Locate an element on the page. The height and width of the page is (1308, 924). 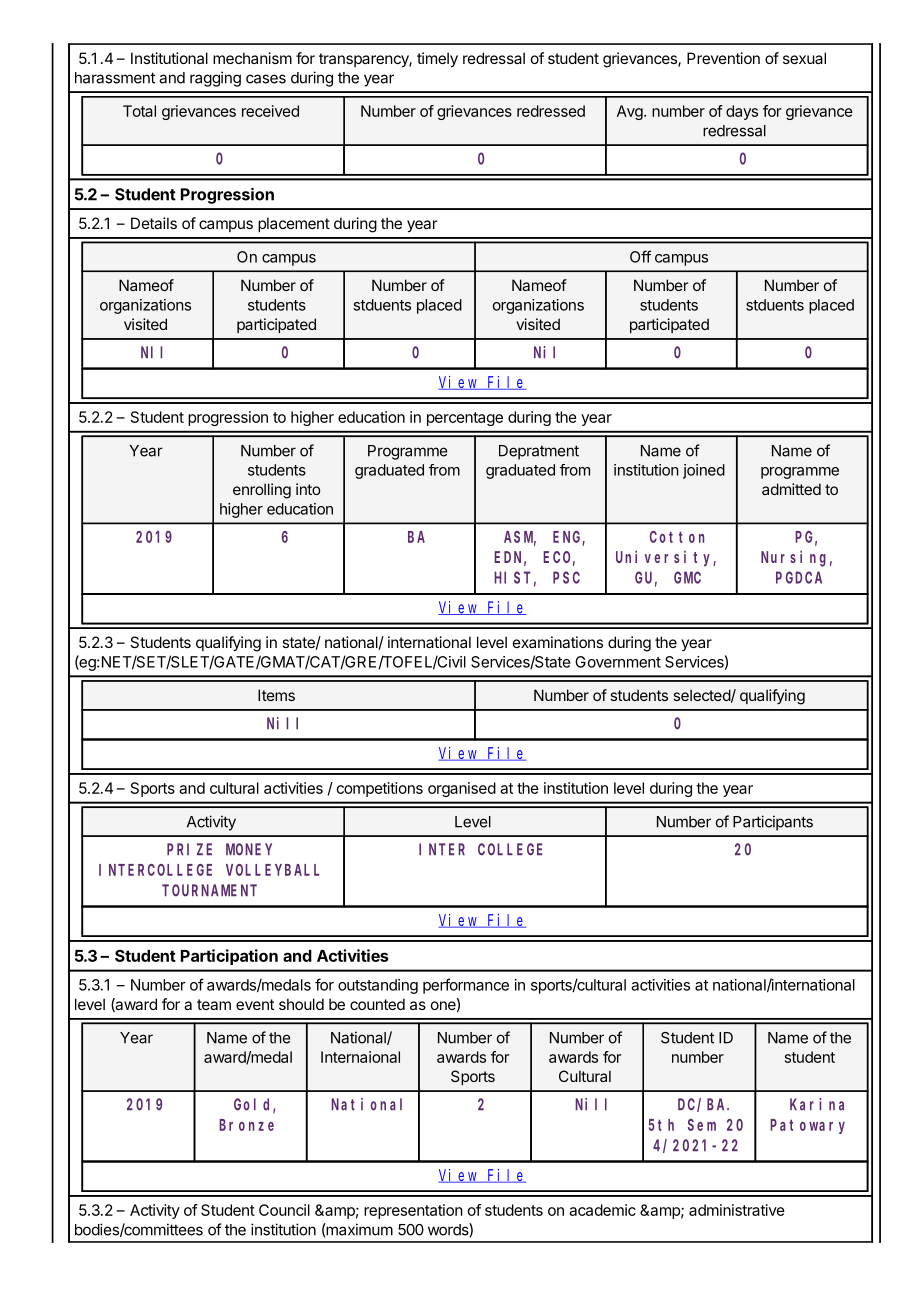
days is located at coordinates (742, 112).
